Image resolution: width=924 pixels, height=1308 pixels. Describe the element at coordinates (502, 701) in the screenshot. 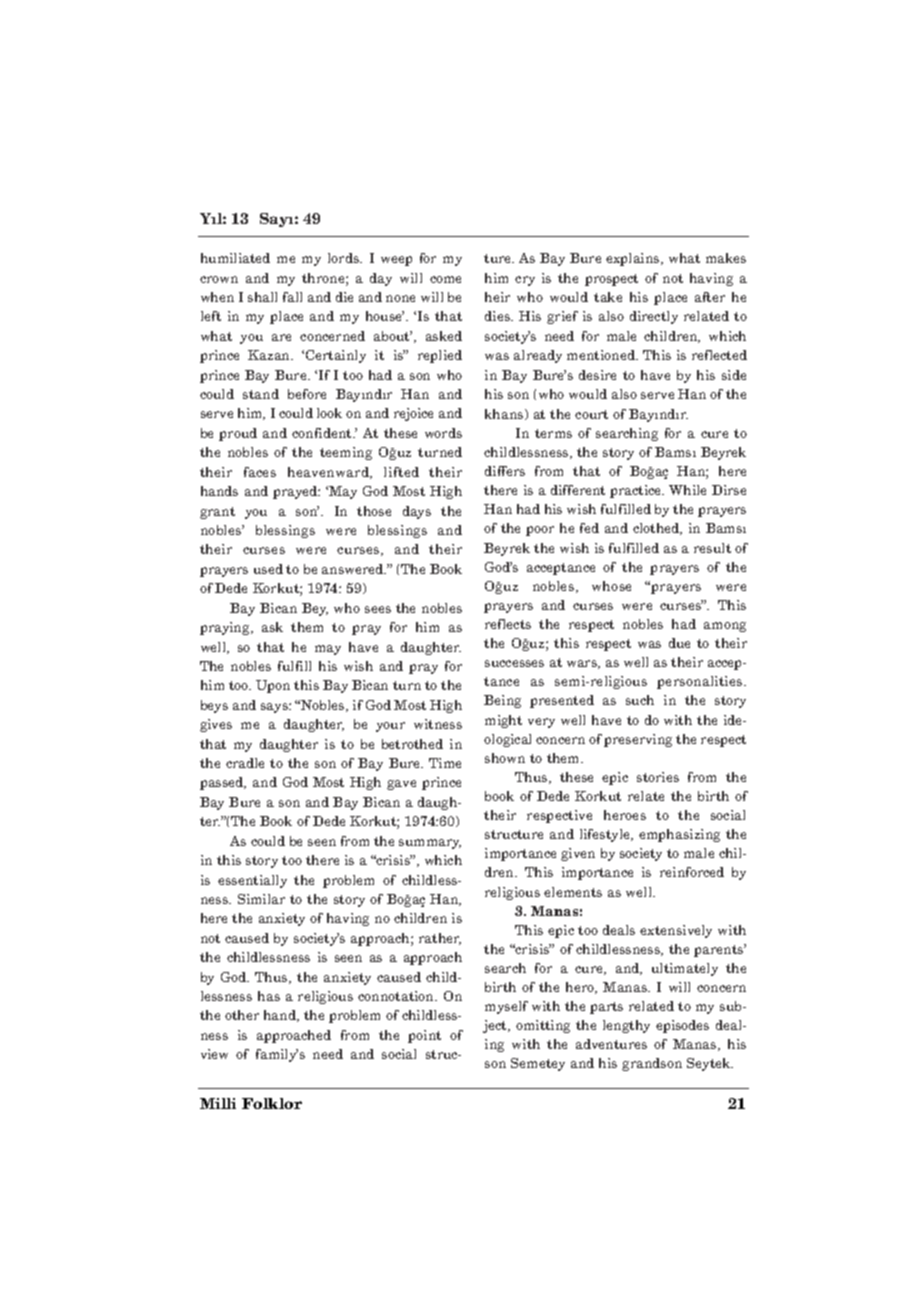

I see `Being` at that location.
